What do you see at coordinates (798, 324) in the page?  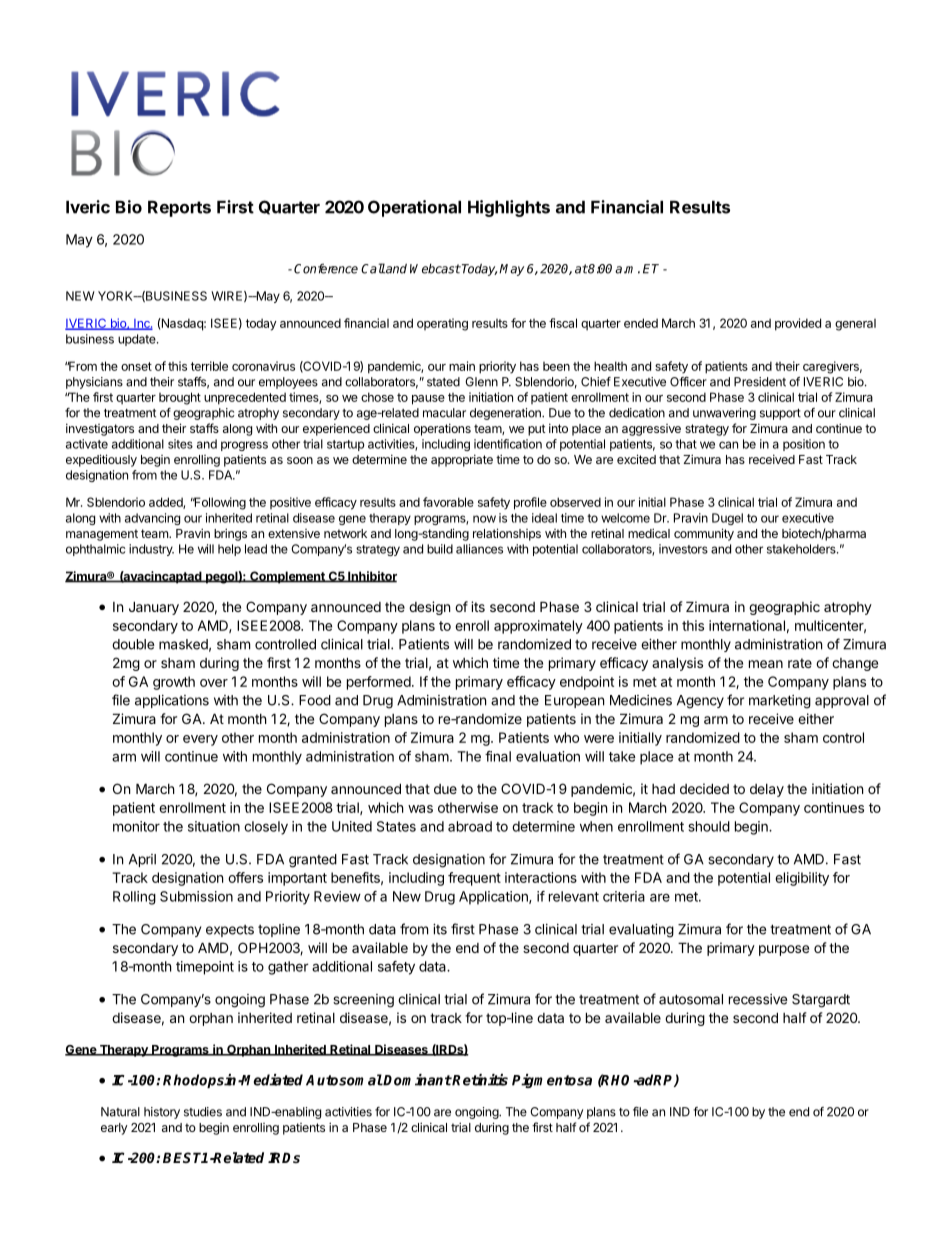 I see `provided` at bounding box center [798, 324].
